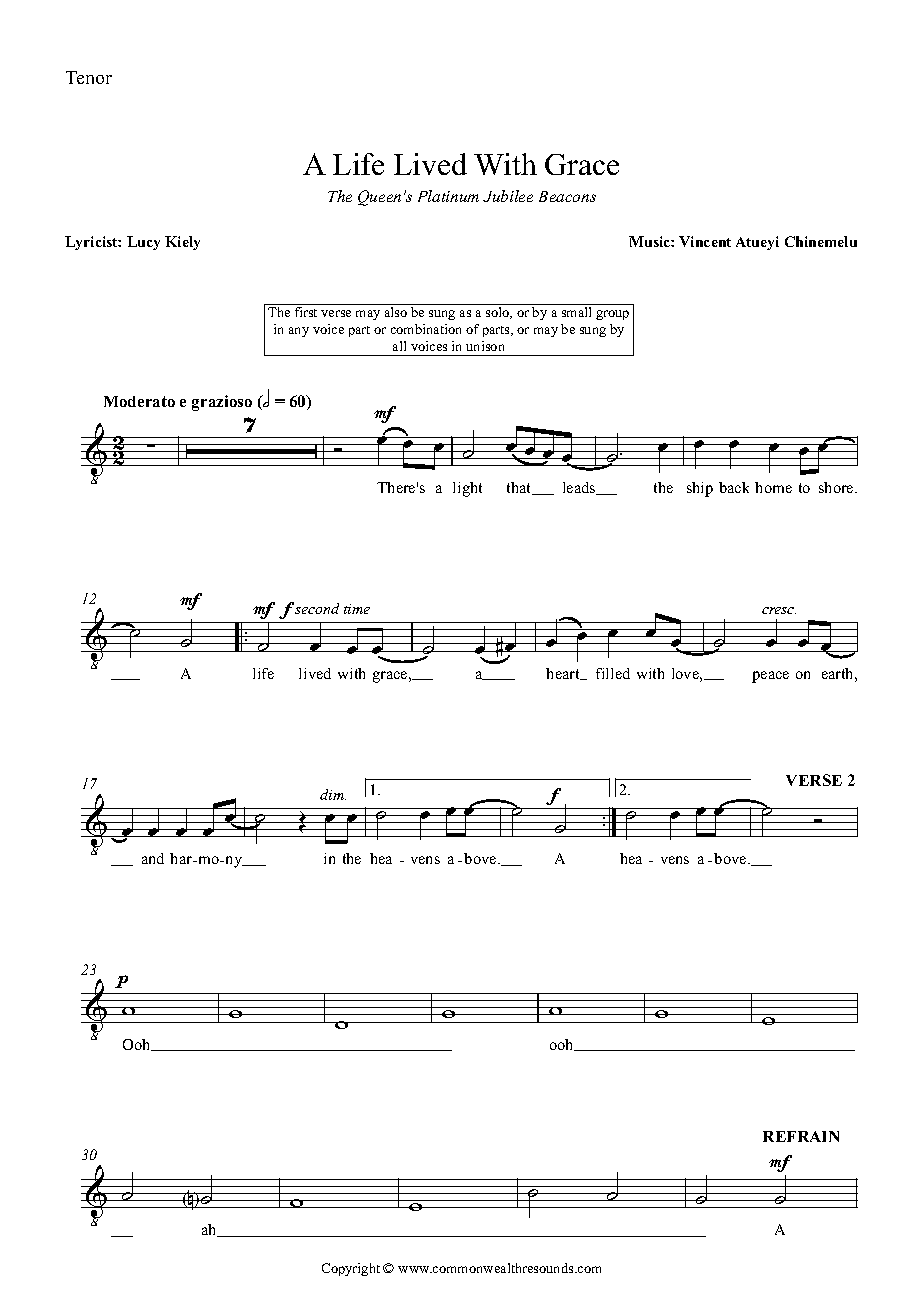 This image has height=1308, width=924. Describe the element at coordinates (153, 858) in the image. I see `and` at that location.
